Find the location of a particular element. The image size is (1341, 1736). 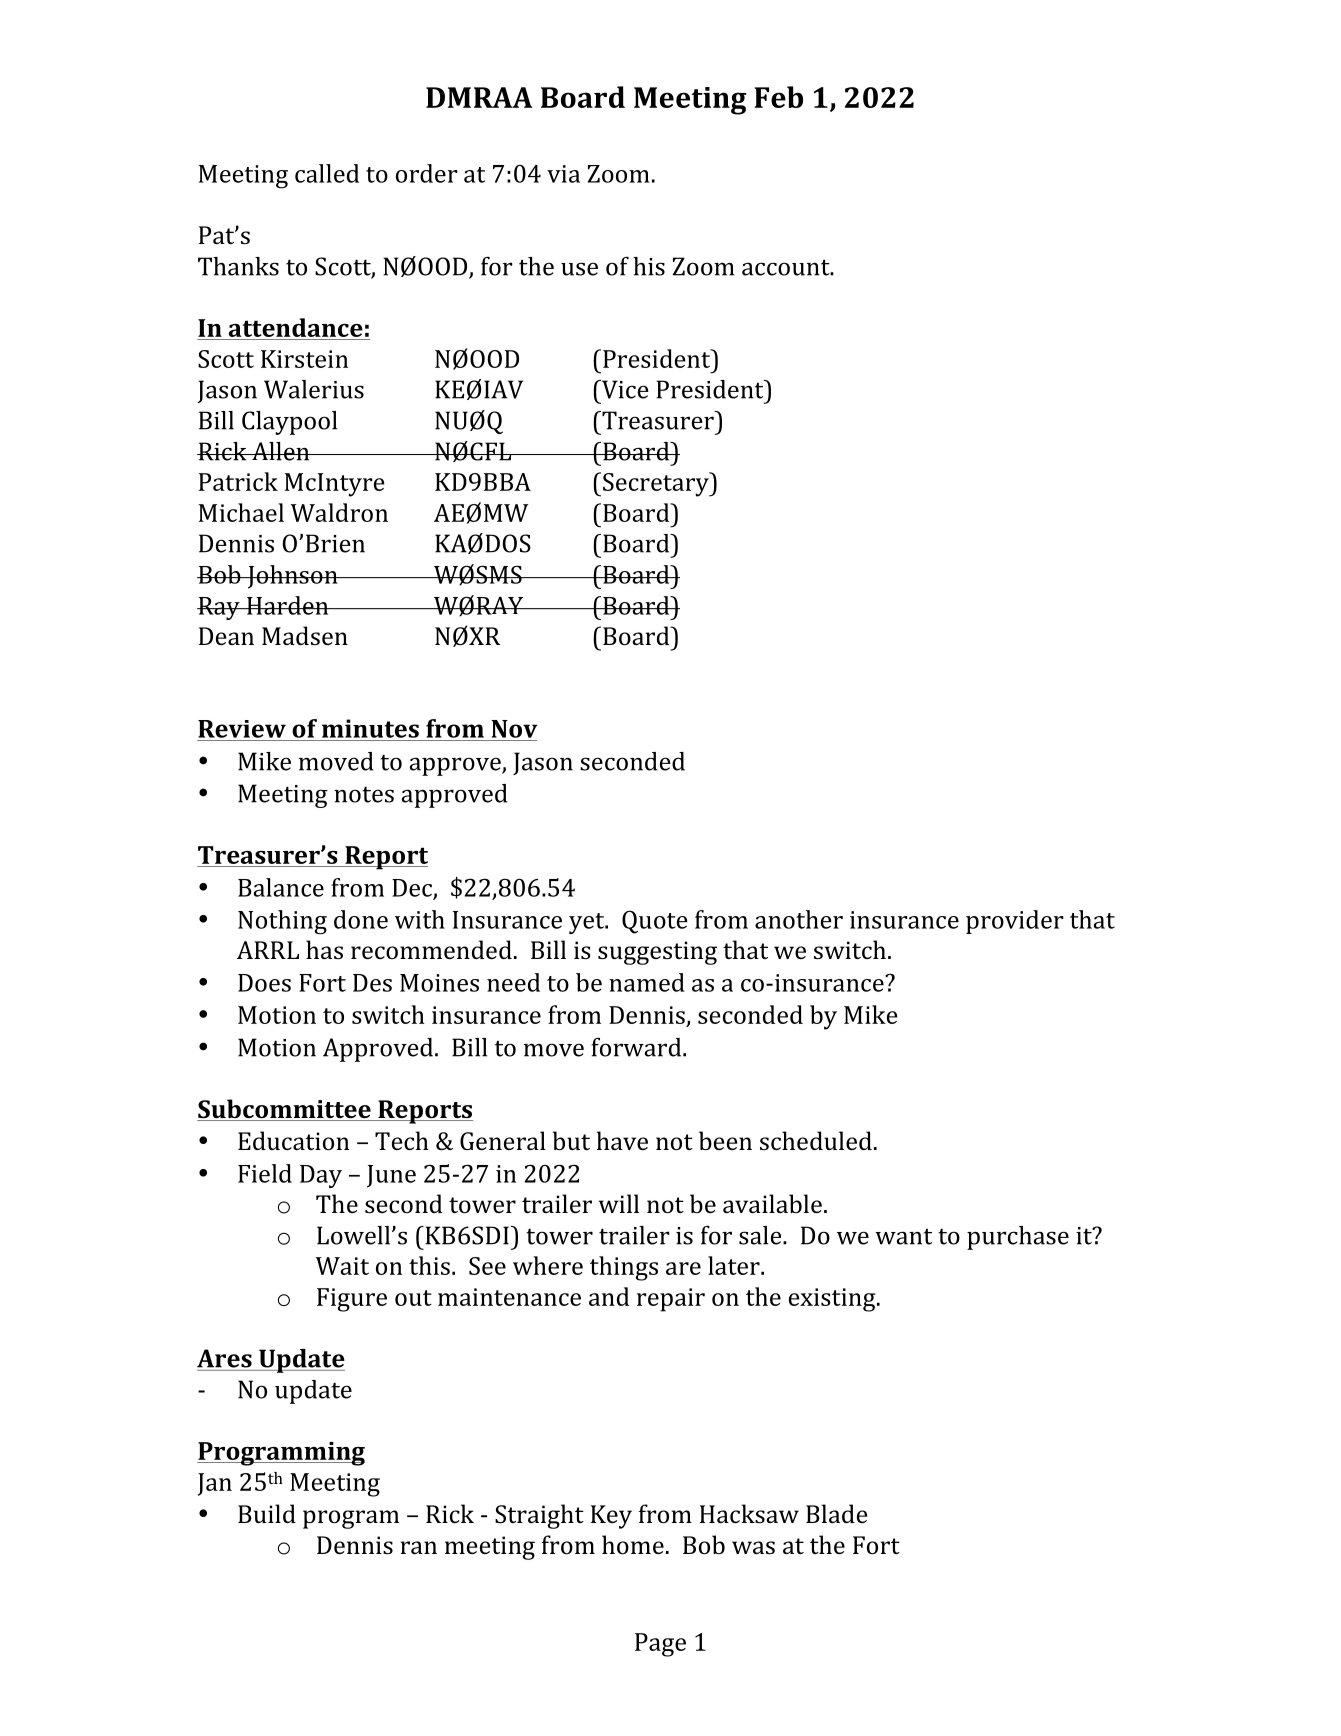

via is located at coordinates (563, 174).
